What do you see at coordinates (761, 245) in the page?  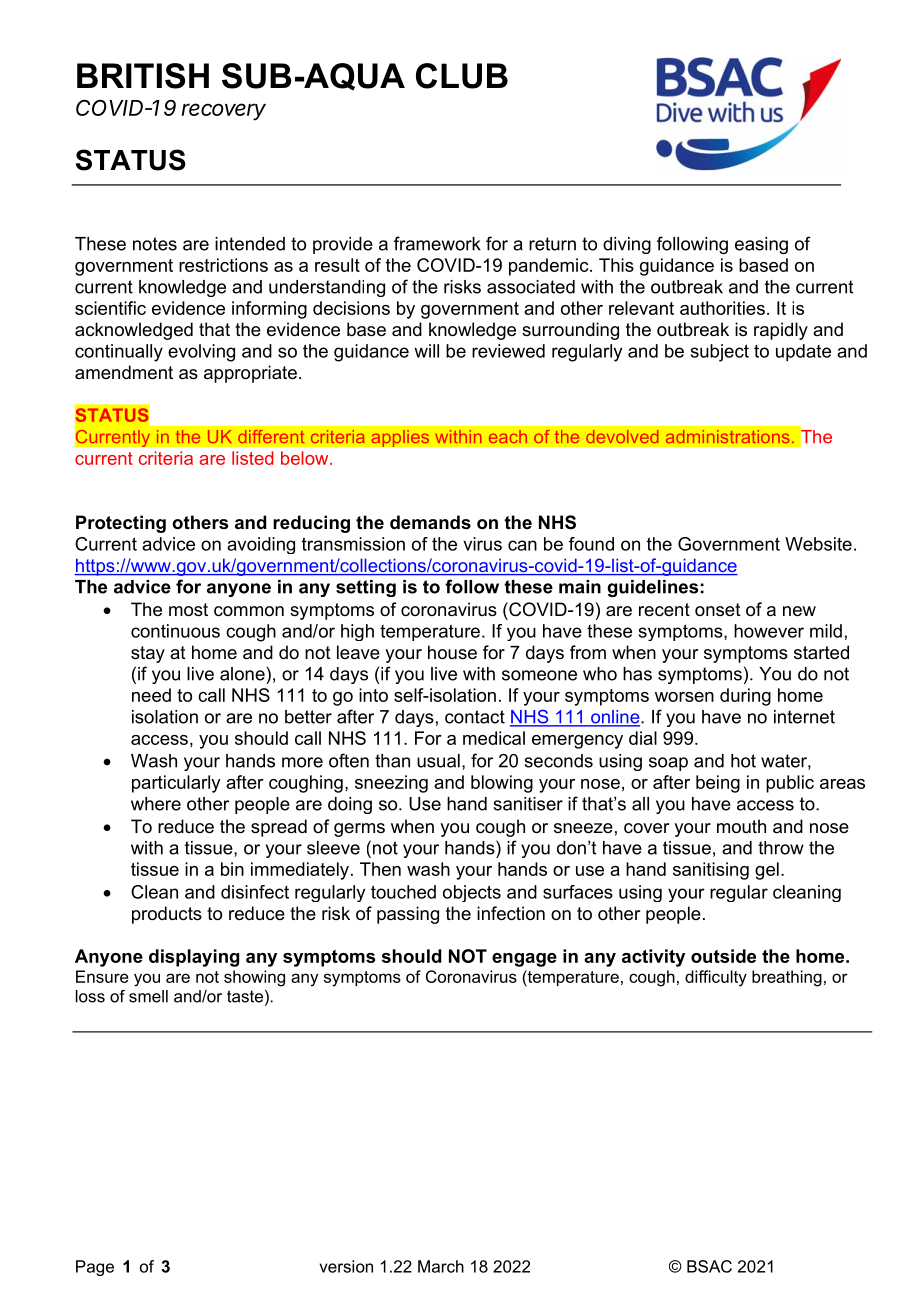 I see `easing` at bounding box center [761, 245].
